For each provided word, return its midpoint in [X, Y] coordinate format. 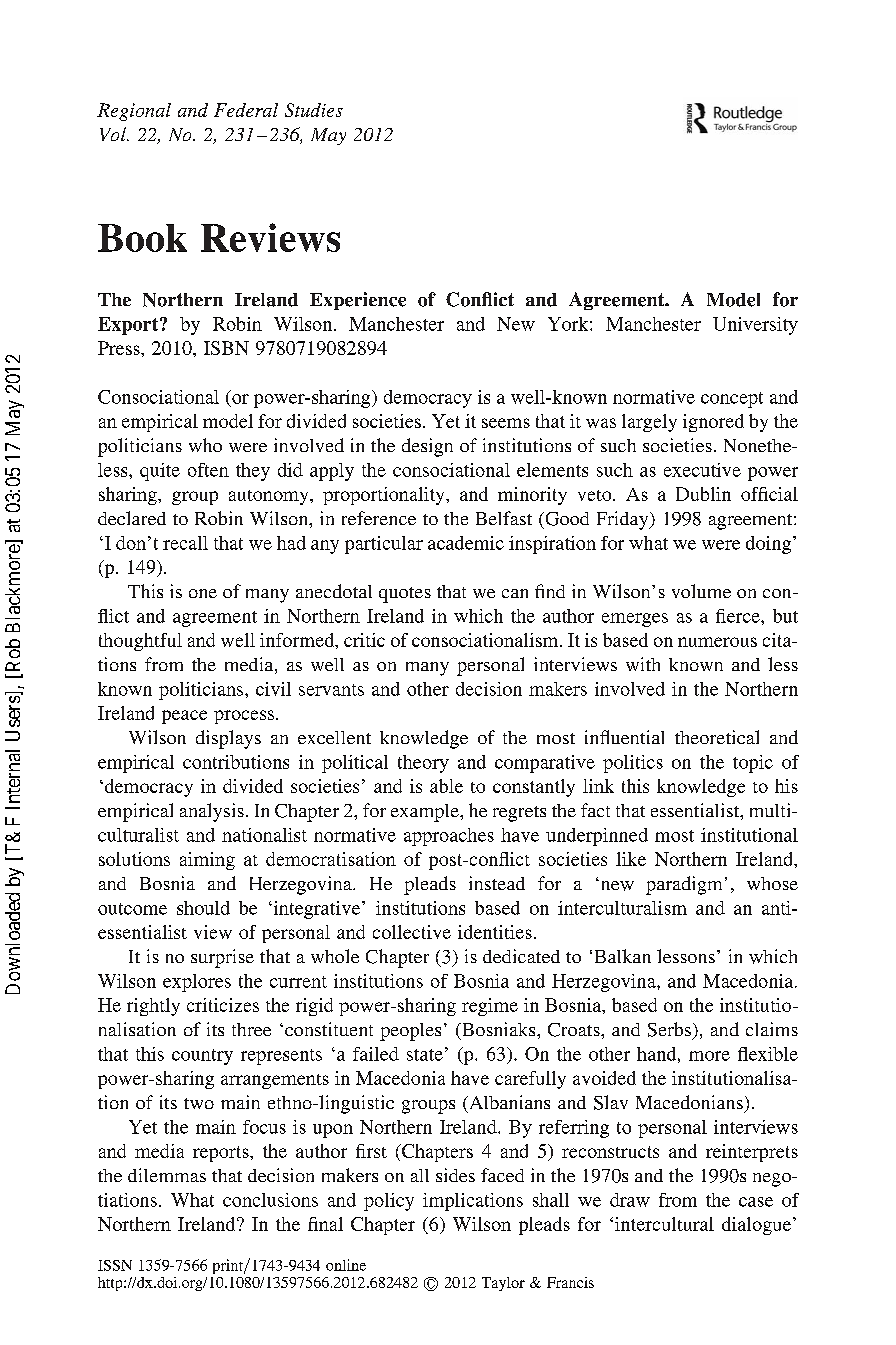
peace [184, 717]
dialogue [756, 1226]
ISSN [115, 1265]
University [755, 326]
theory [423, 764]
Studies [314, 110]
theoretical [717, 737]
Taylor [503, 1284]
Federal [246, 110]
